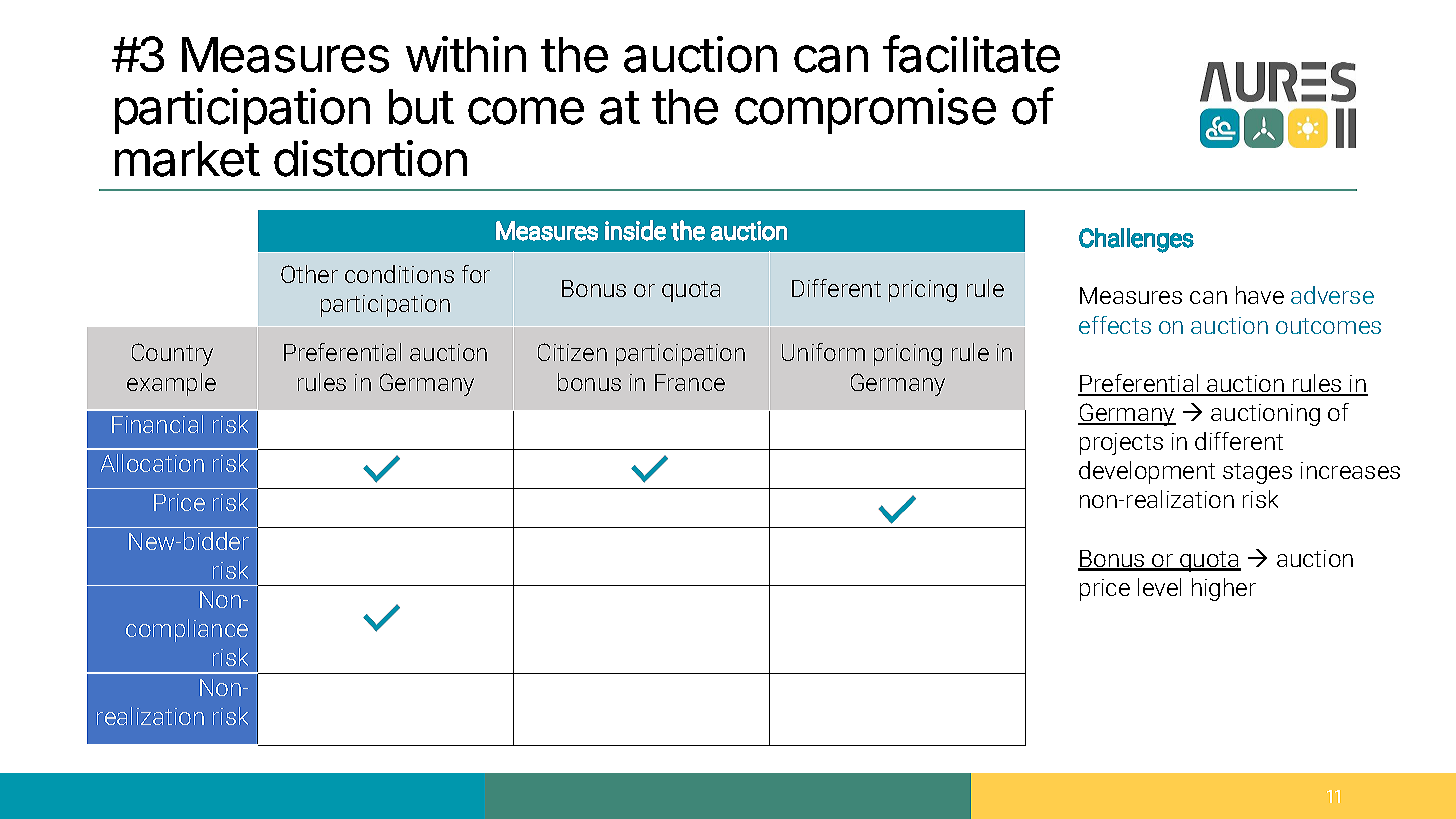 This screenshot has width=1456, height=819. Describe the element at coordinates (157, 424) in the screenshot. I see `Financial` at that location.
